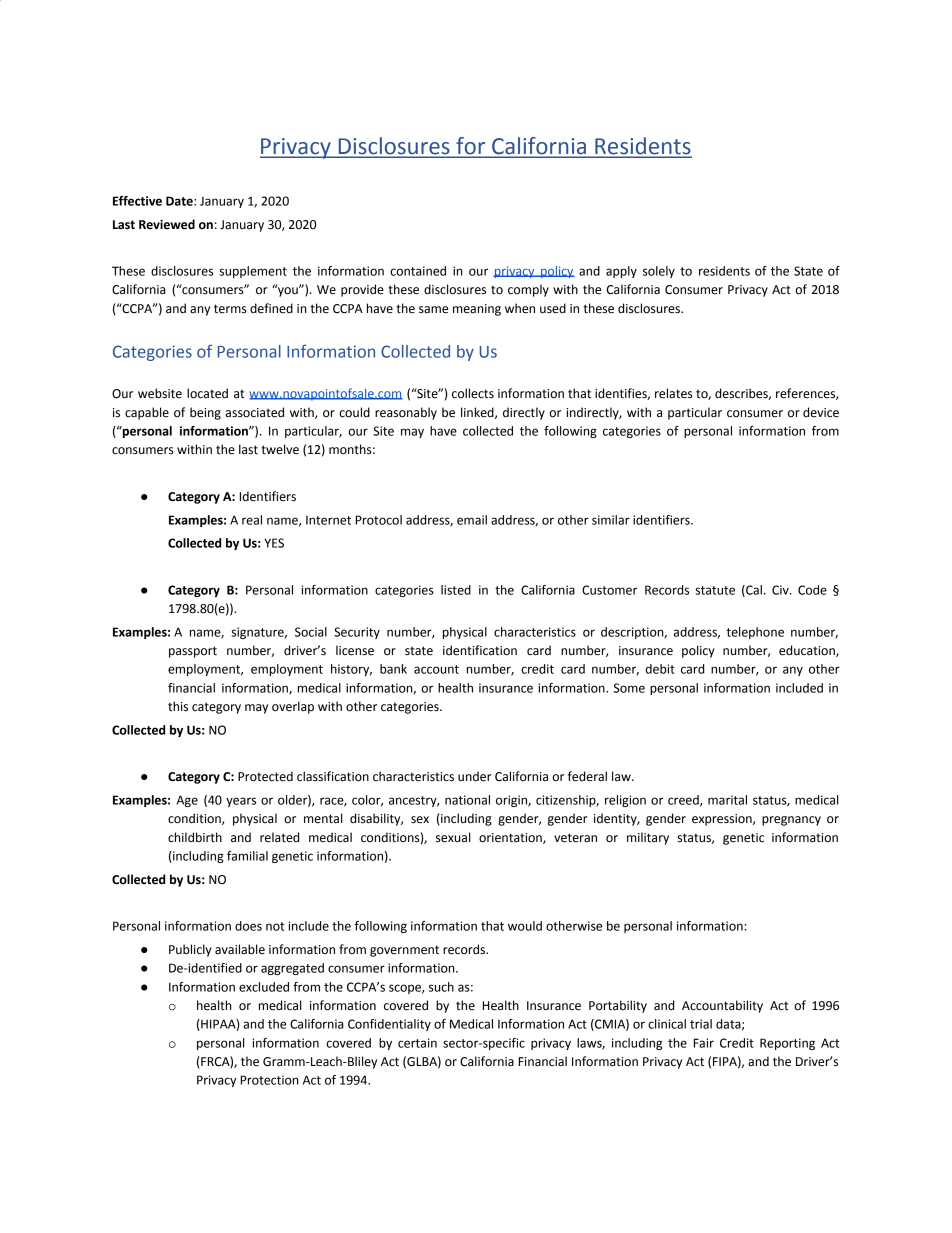 This screenshot has width=952, height=1233. I want to click on Reviewed, so click(167, 224).
